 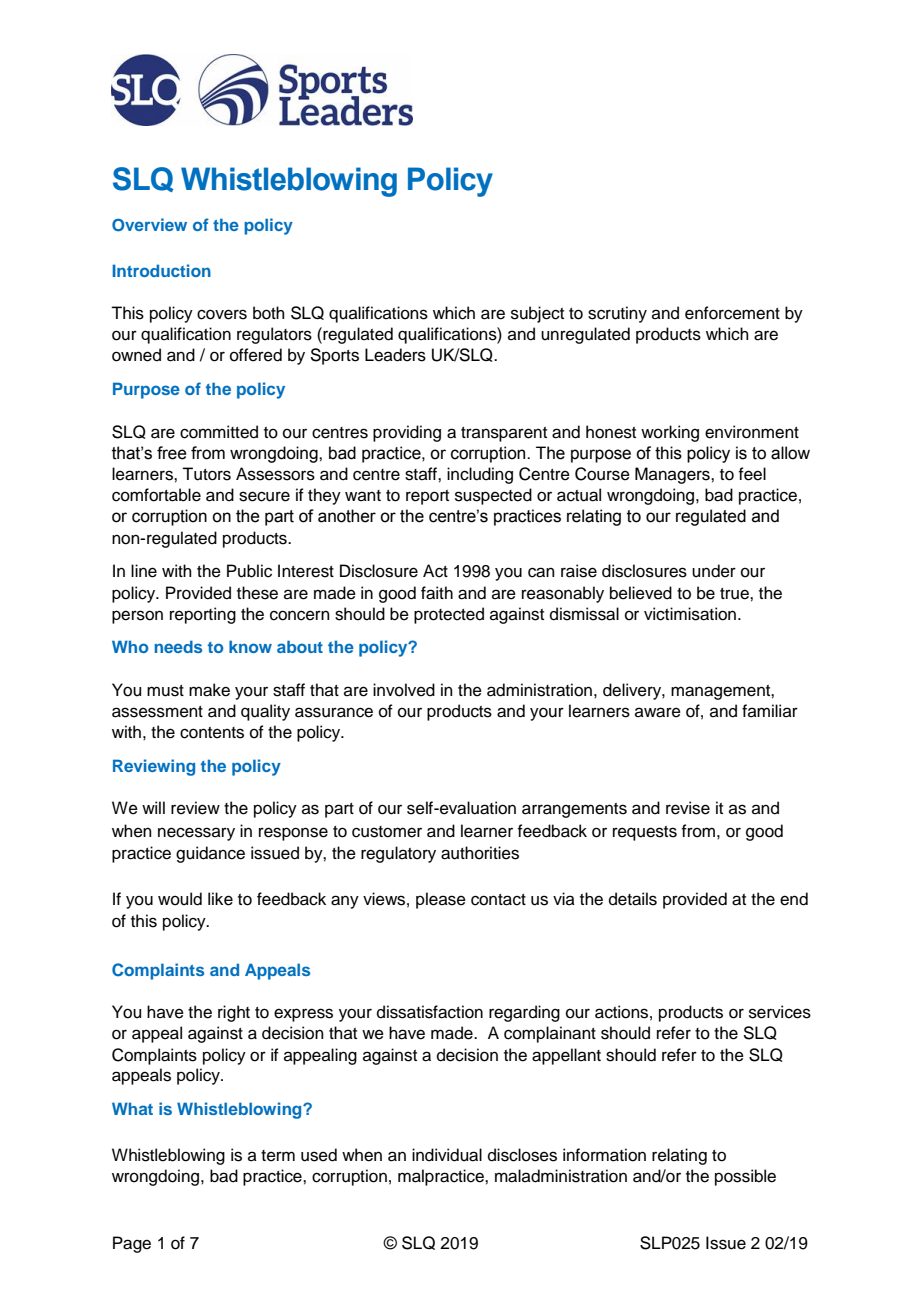 I want to click on services, so click(x=780, y=1012).
